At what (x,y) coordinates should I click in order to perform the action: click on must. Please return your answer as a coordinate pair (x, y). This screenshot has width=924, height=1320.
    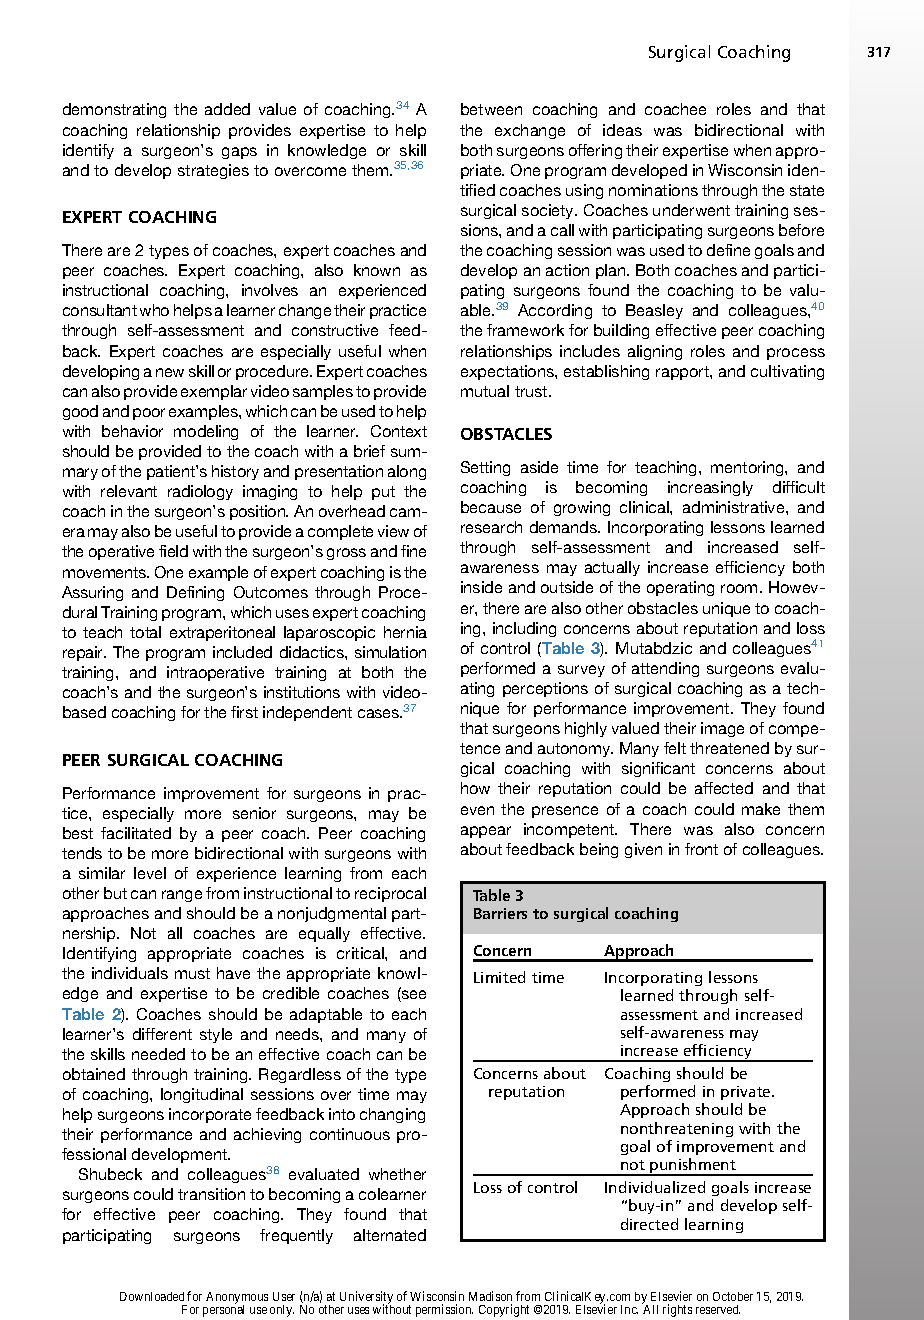
    Looking at the image, I should click on (192, 973).
